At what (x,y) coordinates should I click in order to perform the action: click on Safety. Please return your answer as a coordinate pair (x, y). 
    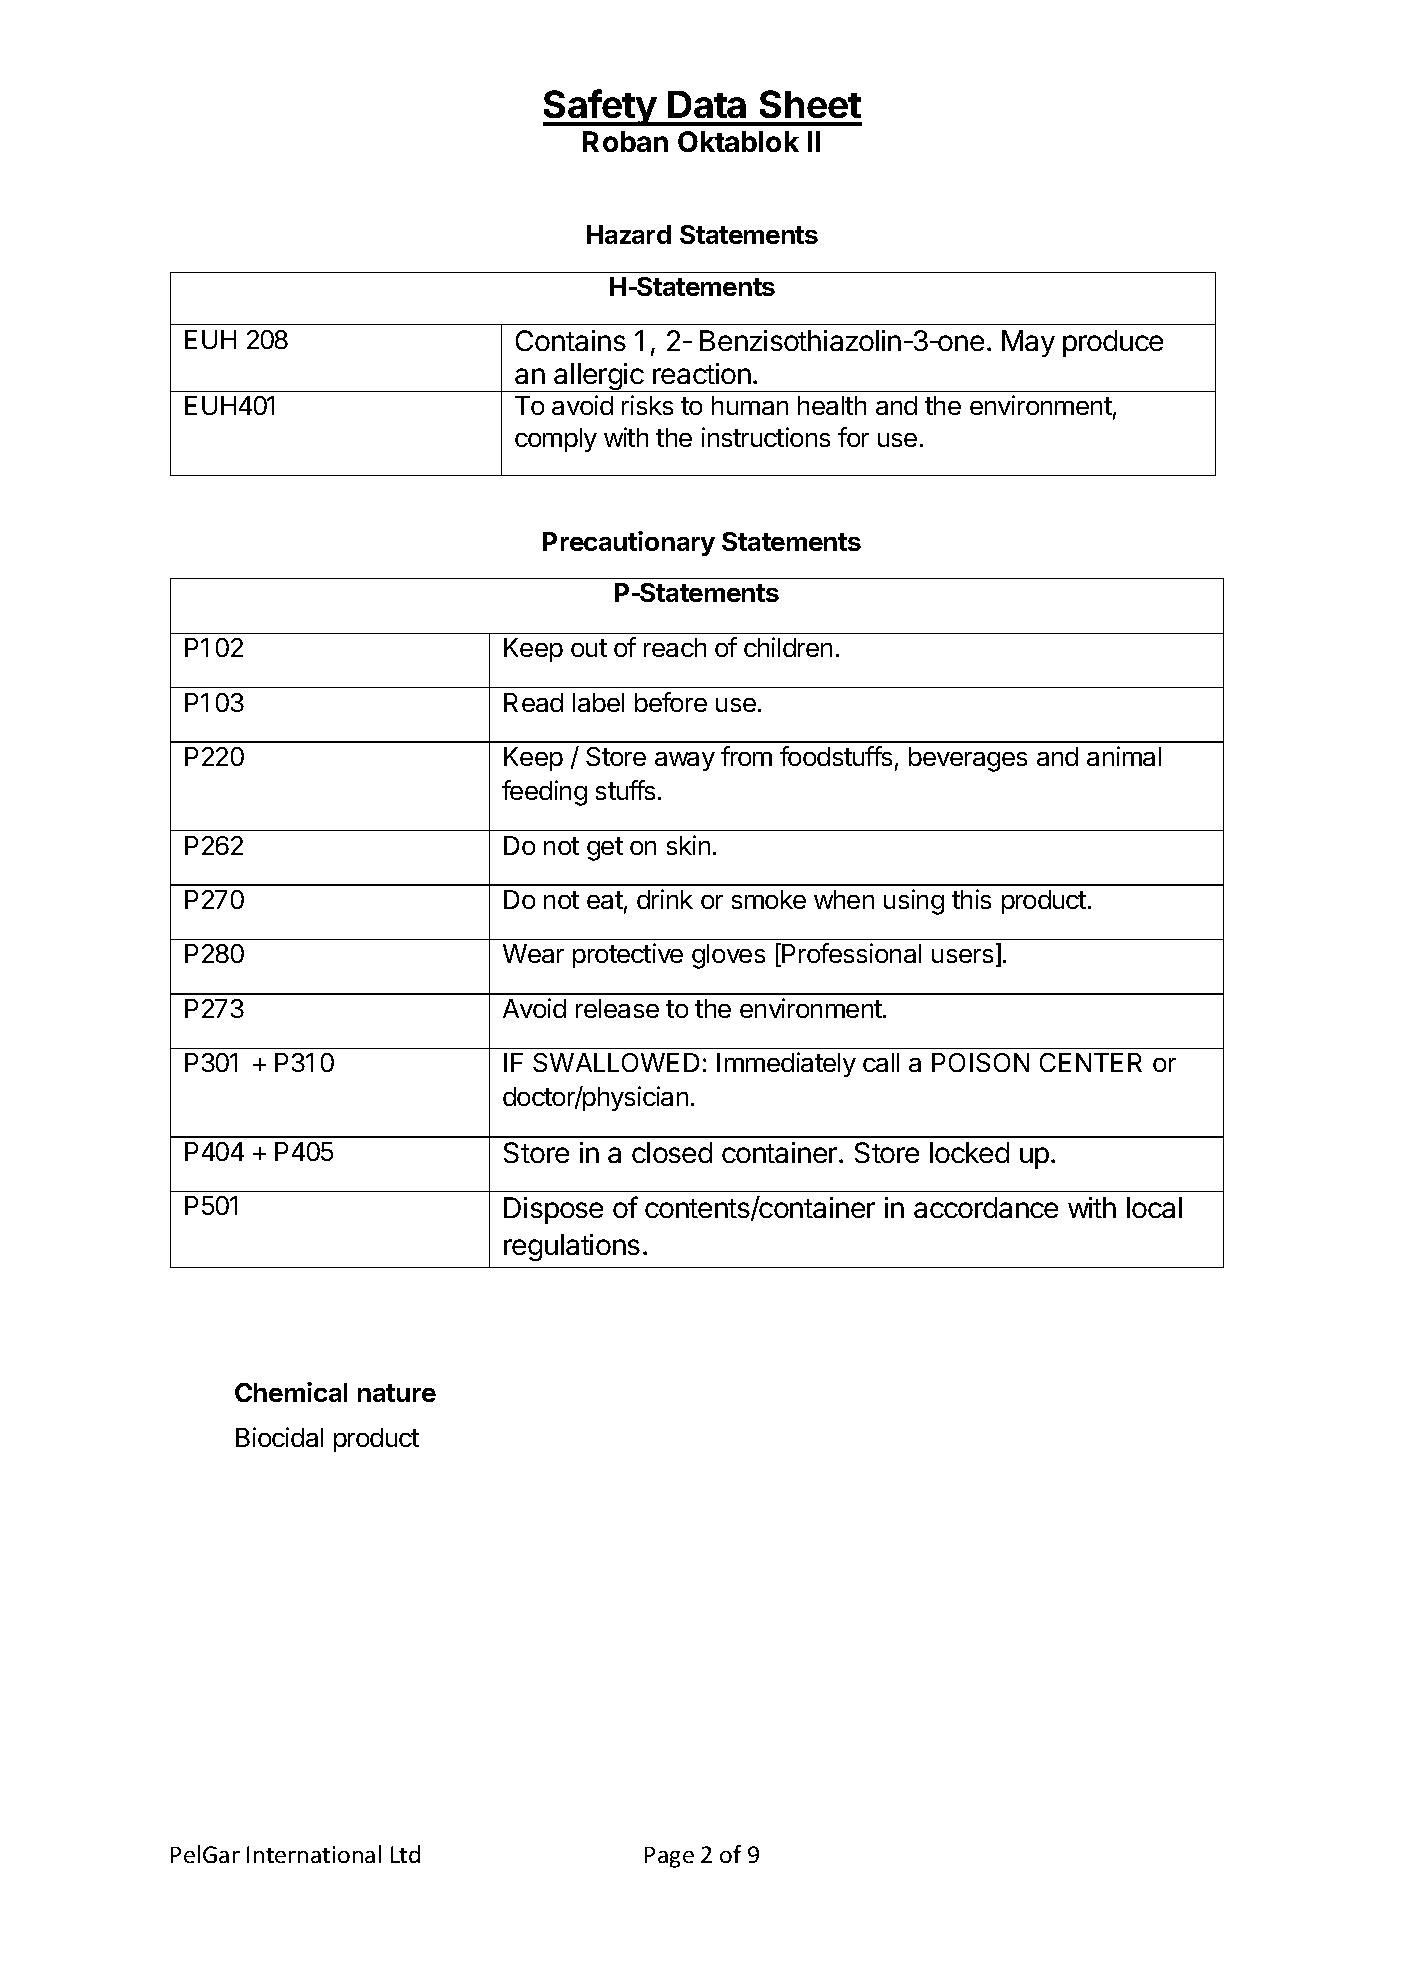
    Looking at the image, I should click on (600, 107).
